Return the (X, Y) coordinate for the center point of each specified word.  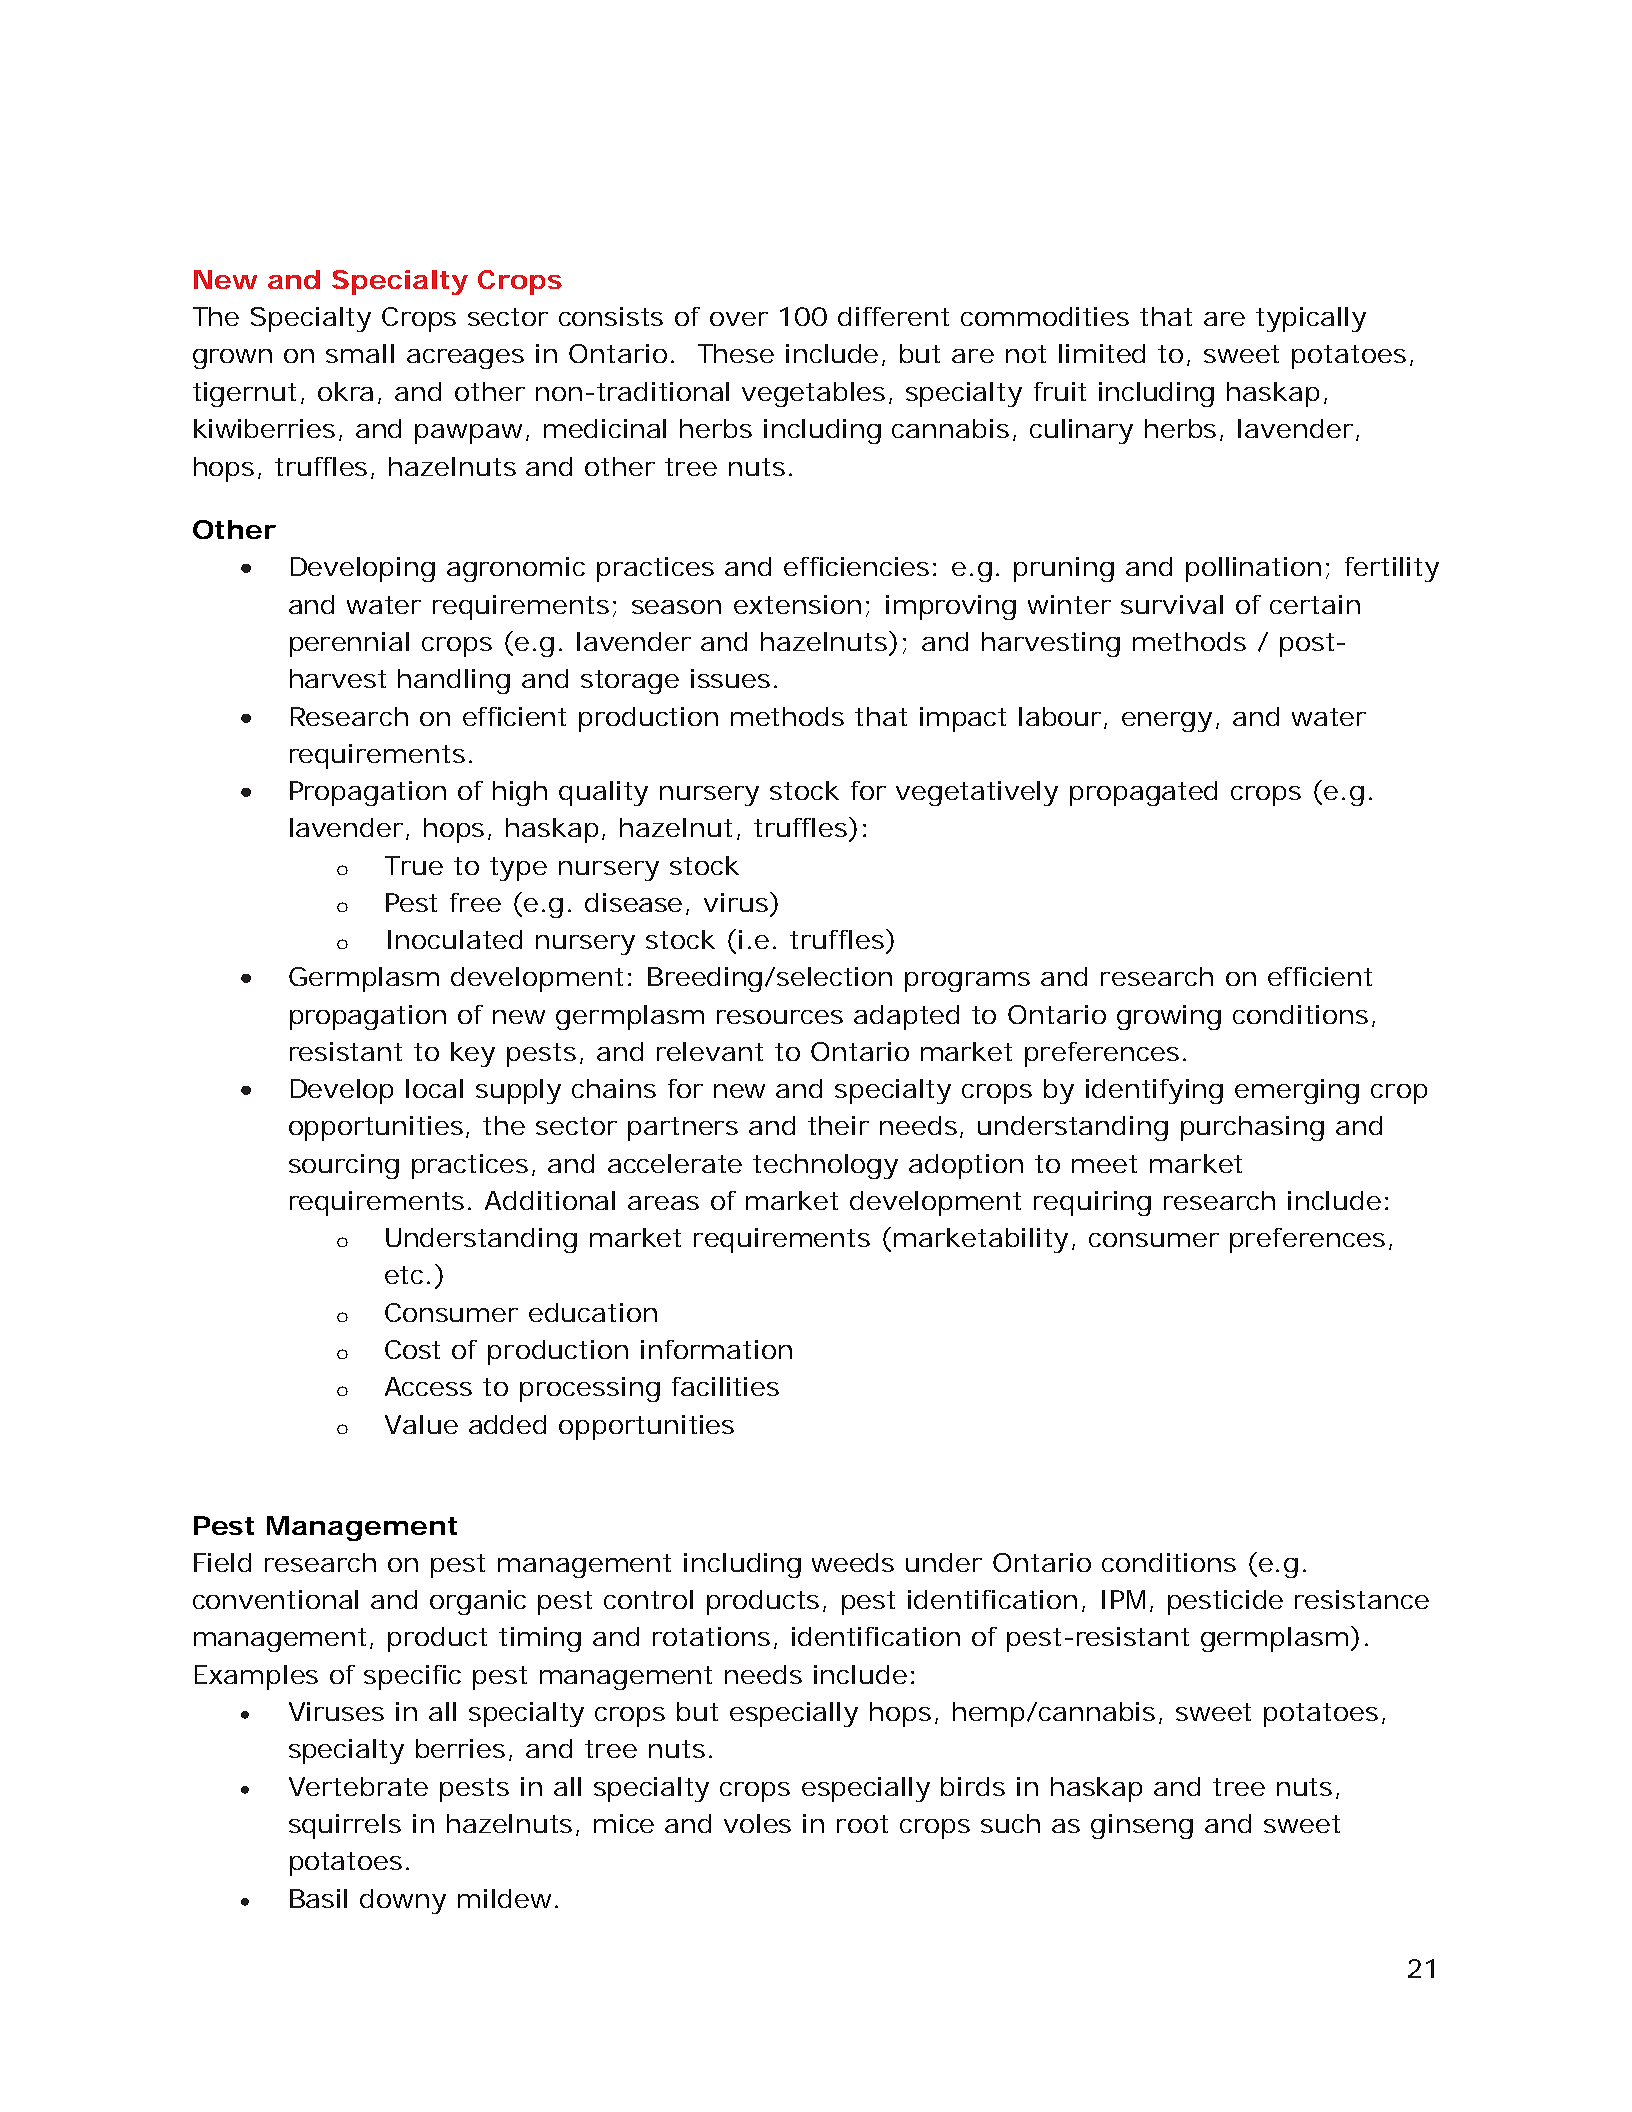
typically (1311, 319)
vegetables (817, 394)
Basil (318, 1898)
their (838, 1125)
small (360, 353)
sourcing (344, 1166)
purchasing (1252, 1128)
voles (757, 1823)
